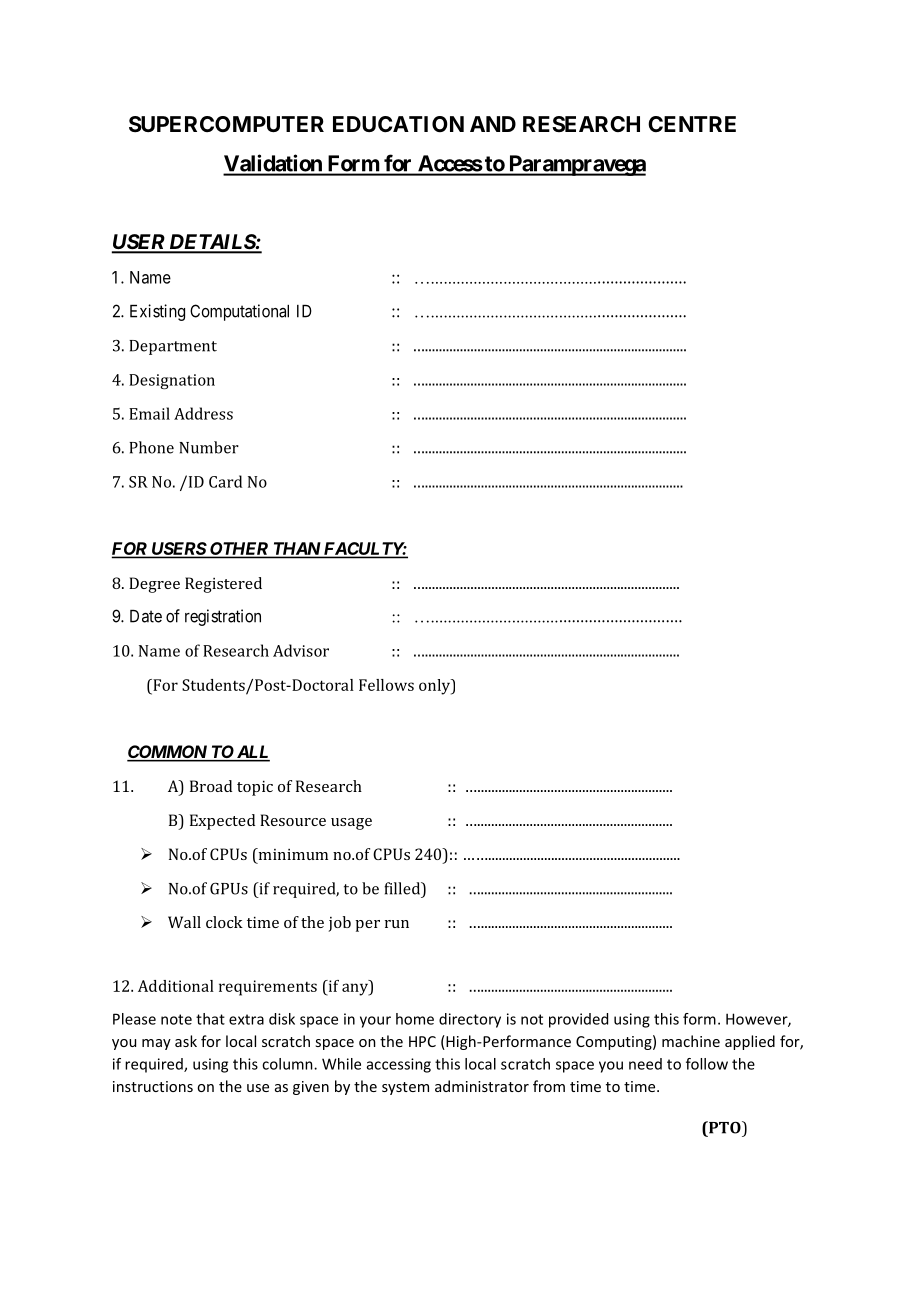 This document has height=1308, width=924. I want to click on SUPERCOMPUTER, so click(226, 124).
